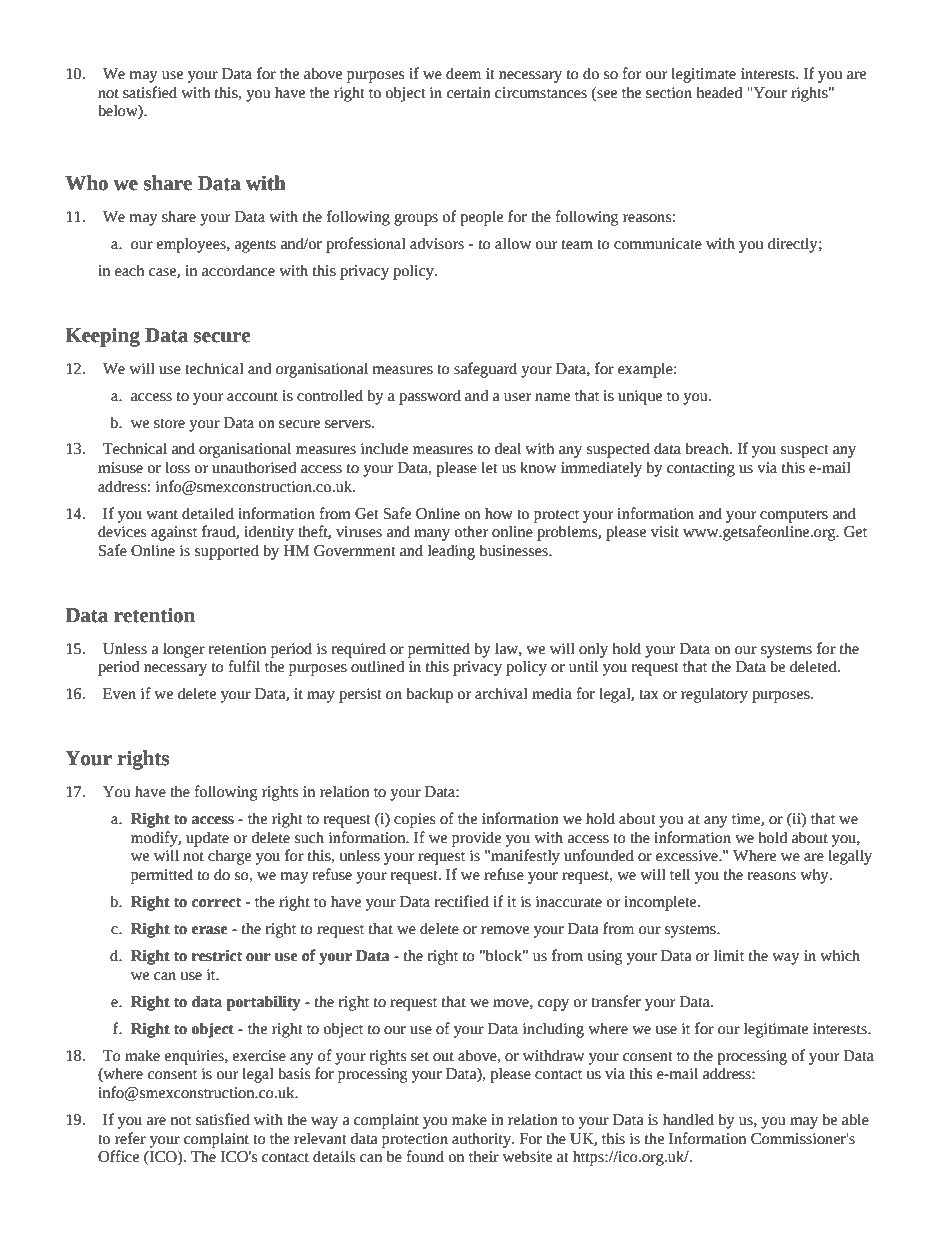  Describe the element at coordinates (714, 695) in the screenshot. I see `regulatory` at that location.
